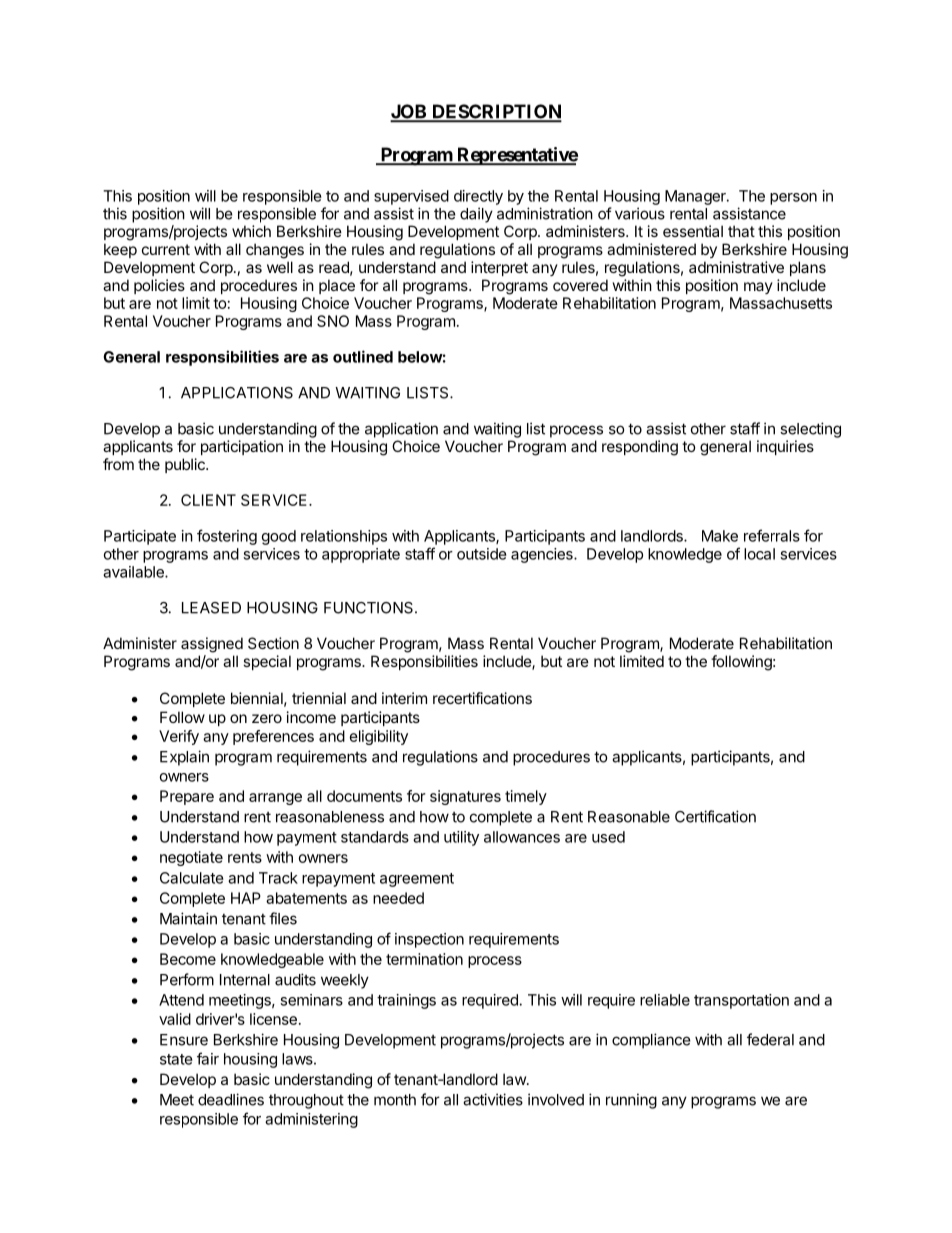  Describe the element at coordinates (482, 554) in the document. I see `outside` at that location.
